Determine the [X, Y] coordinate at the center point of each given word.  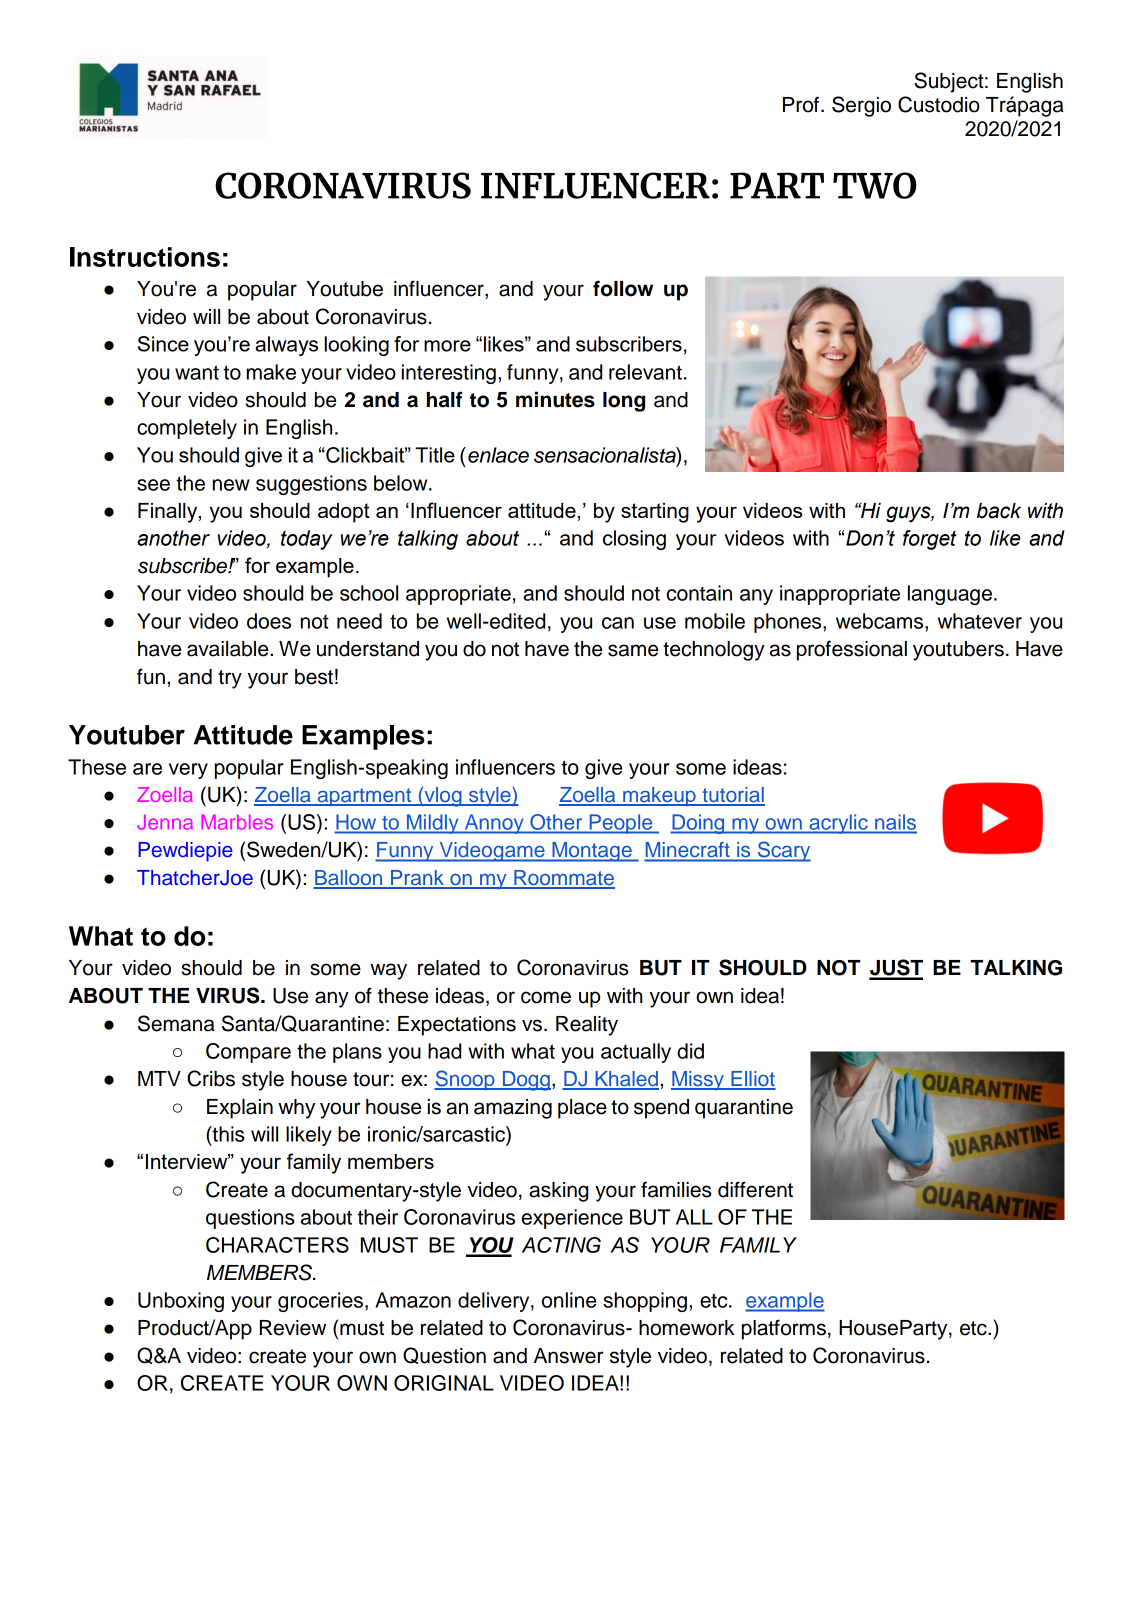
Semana [176, 1023]
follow [623, 288]
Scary [783, 851]
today [307, 540]
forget [930, 540]
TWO [875, 185]
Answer [568, 1356]
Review [293, 1328]
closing [634, 540]
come [546, 997]
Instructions [145, 257]
